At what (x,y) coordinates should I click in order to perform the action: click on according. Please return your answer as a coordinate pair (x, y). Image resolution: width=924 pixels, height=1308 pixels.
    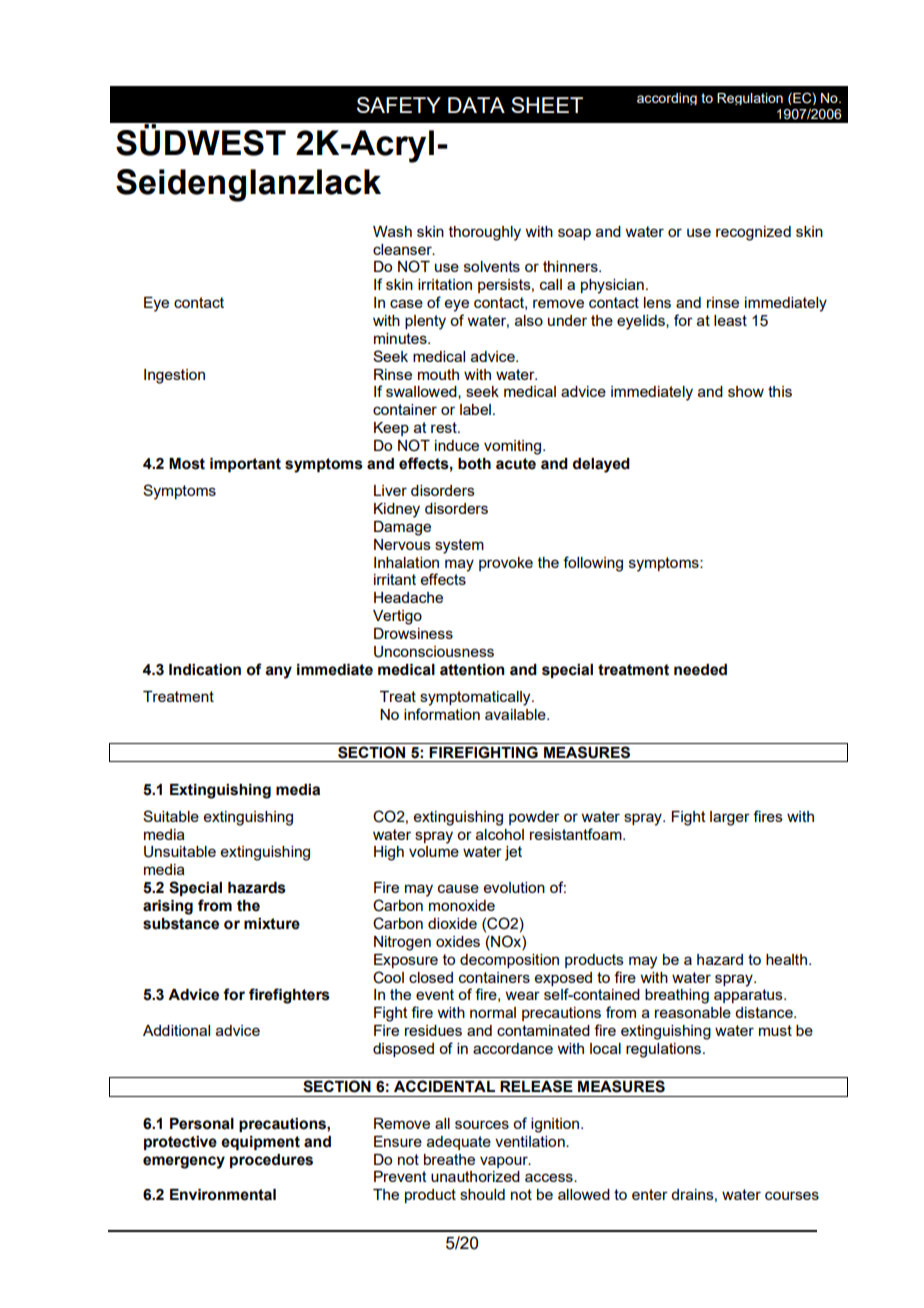
    Looking at the image, I should click on (667, 99).
